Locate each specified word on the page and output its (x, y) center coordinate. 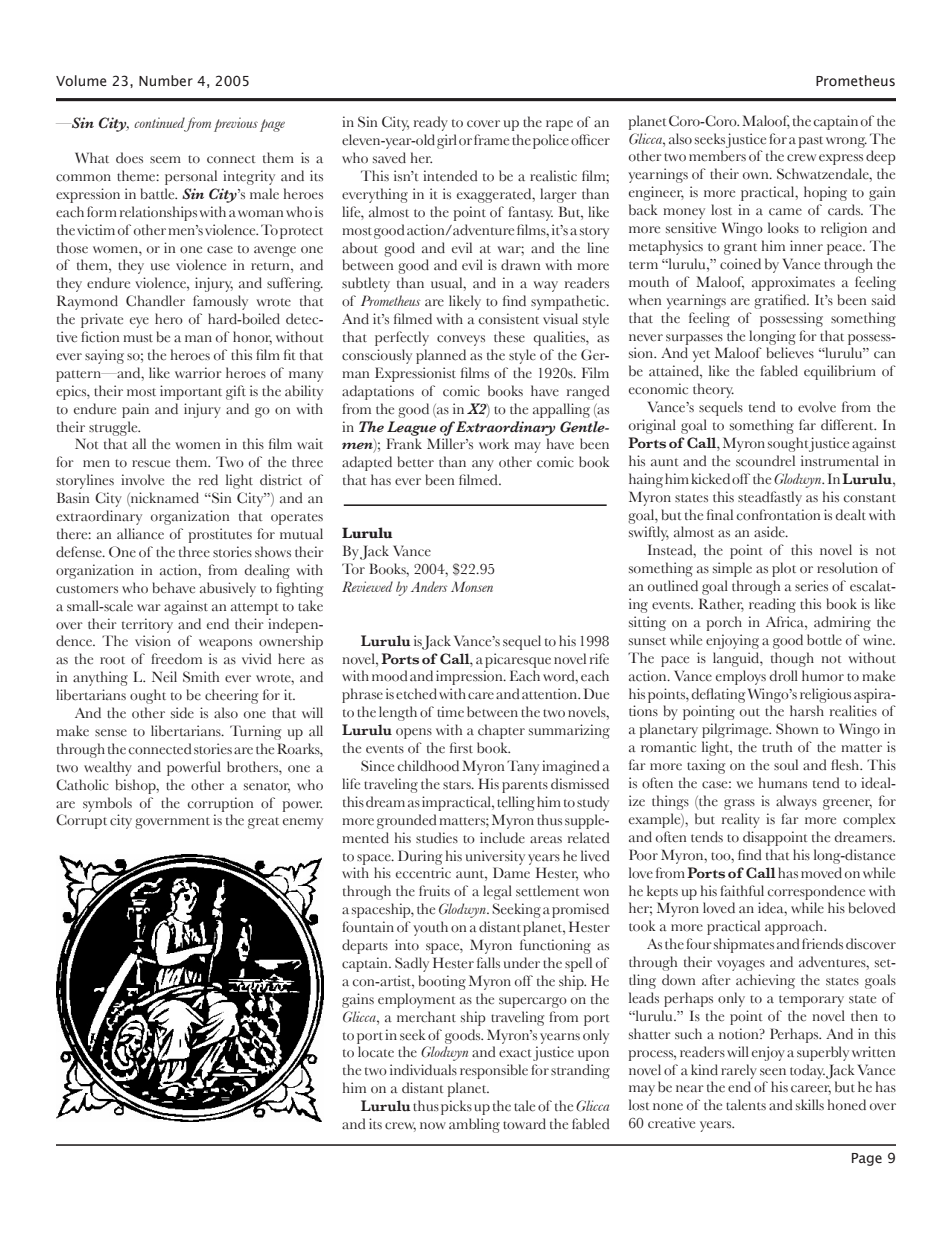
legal (497, 892)
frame (491, 140)
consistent (509, 319)
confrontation (778, 515)
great (263, 823)
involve (142, 480)
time (450, 712)
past (810, 142)
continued (160, 124)
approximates (793, 283)
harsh (807, 710)
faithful (742, 891)
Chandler (155, 301)
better (416, 462)
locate (376, 1052)
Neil (164, 677)
